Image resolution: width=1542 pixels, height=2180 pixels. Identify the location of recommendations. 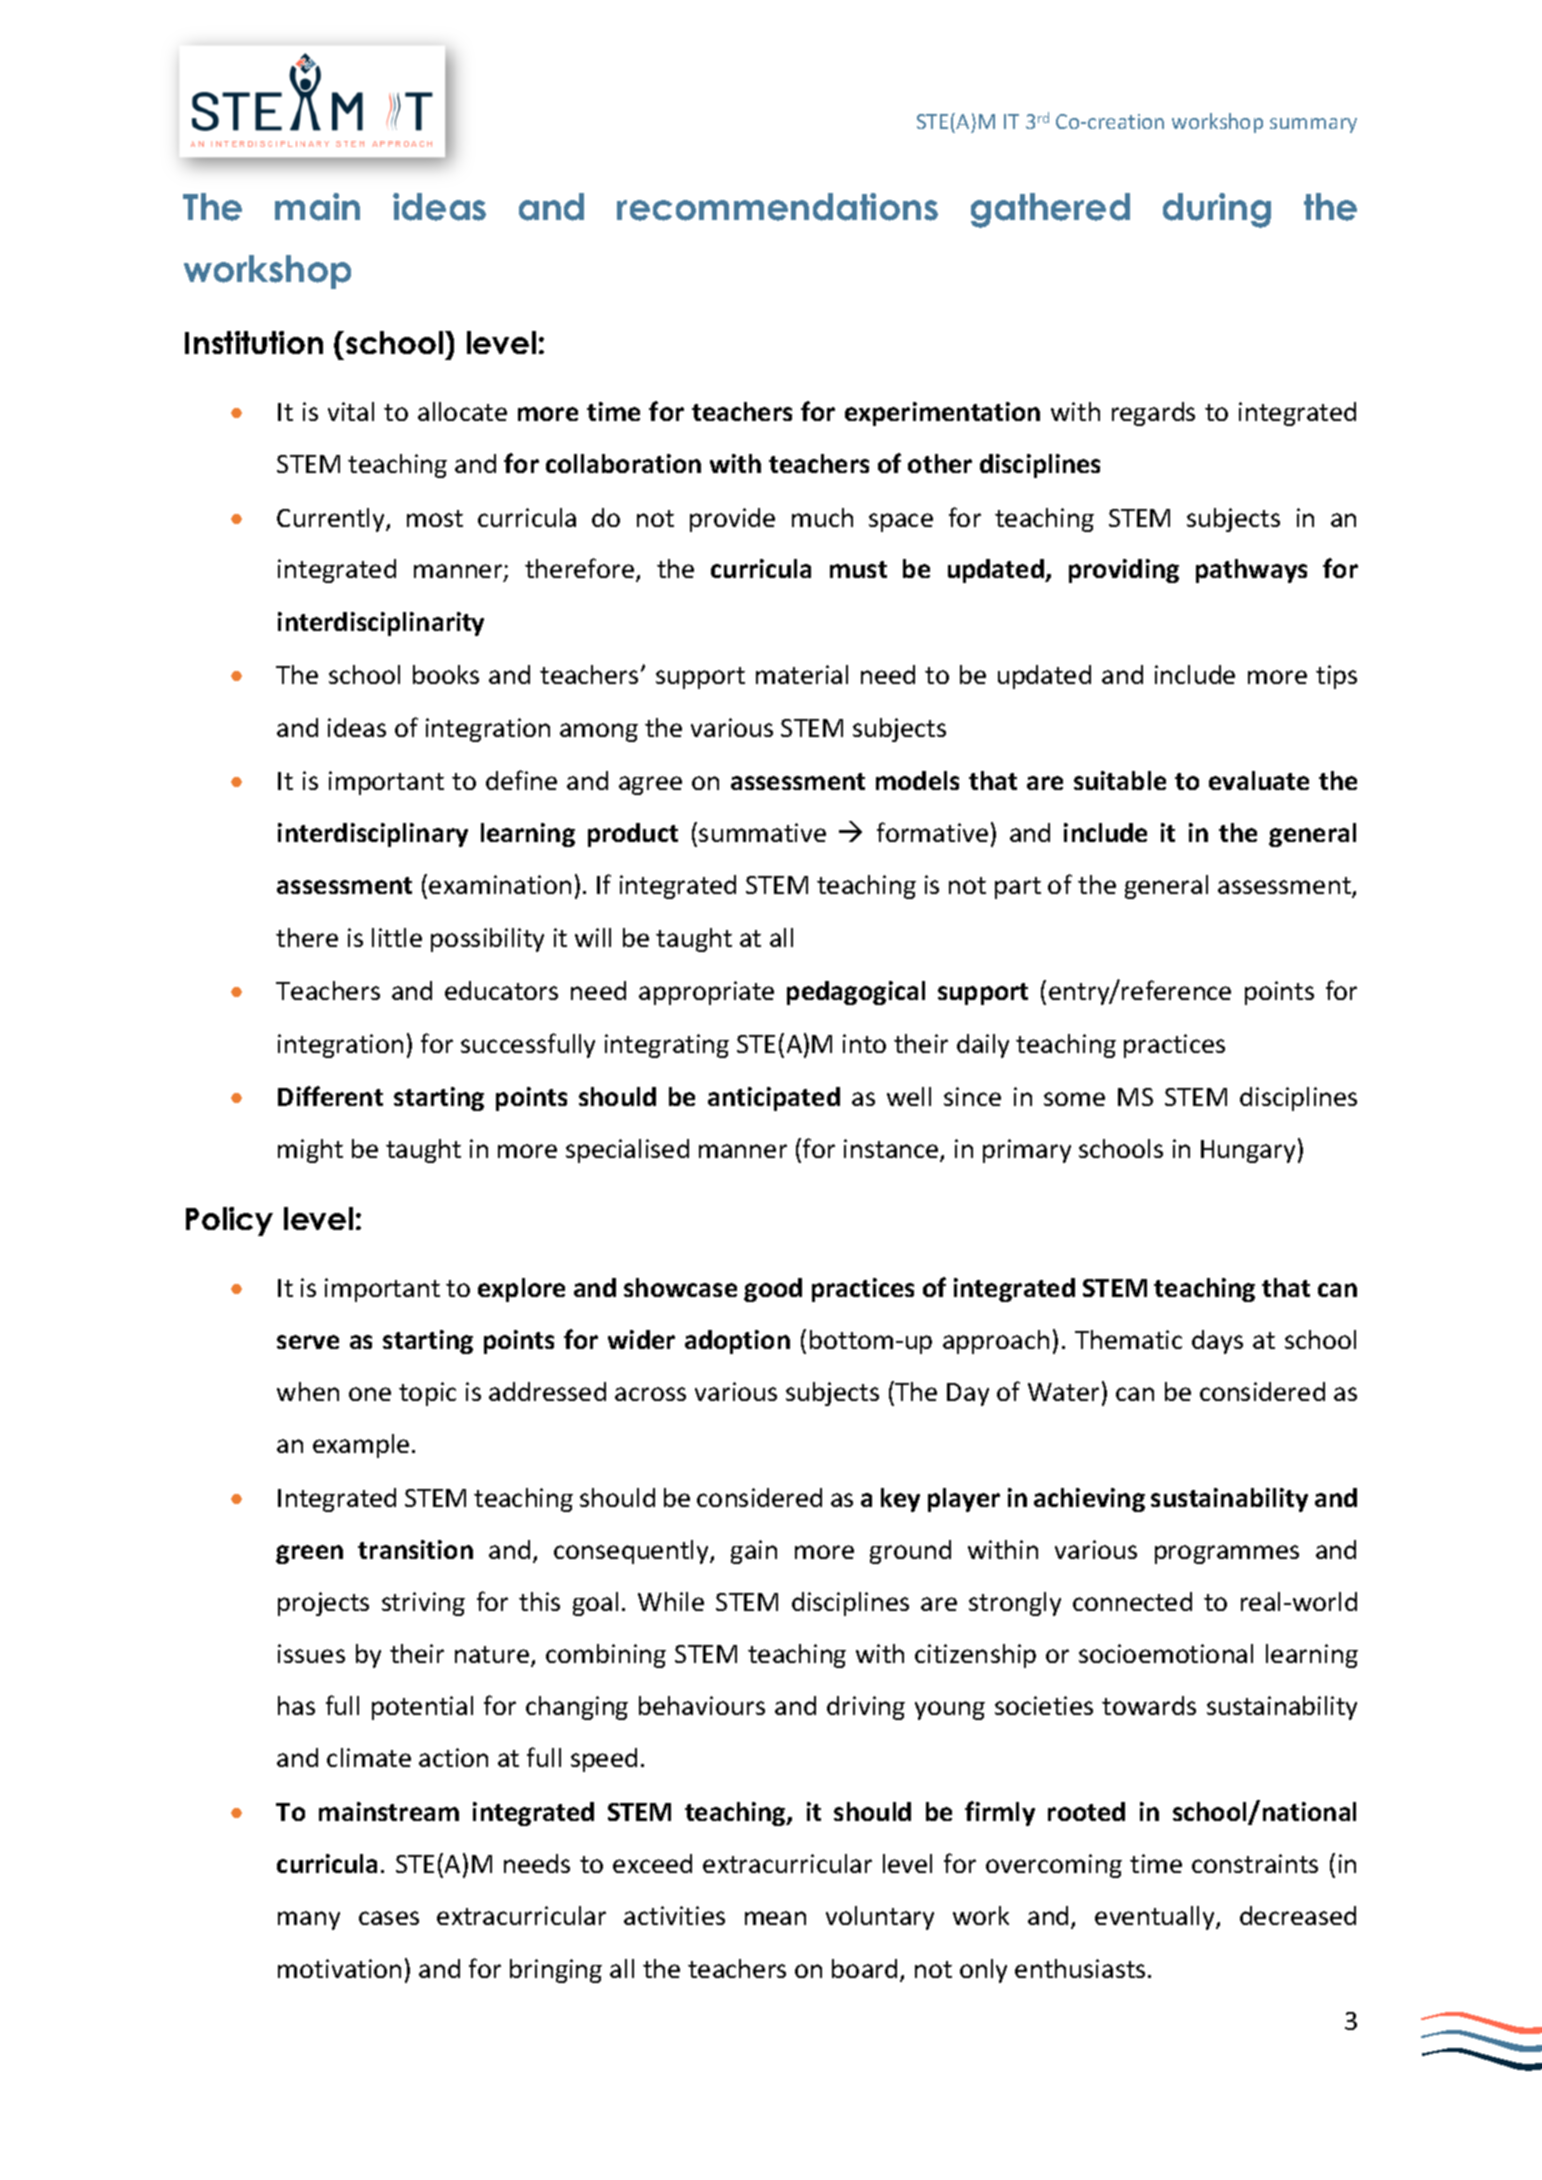
(777, 207).
